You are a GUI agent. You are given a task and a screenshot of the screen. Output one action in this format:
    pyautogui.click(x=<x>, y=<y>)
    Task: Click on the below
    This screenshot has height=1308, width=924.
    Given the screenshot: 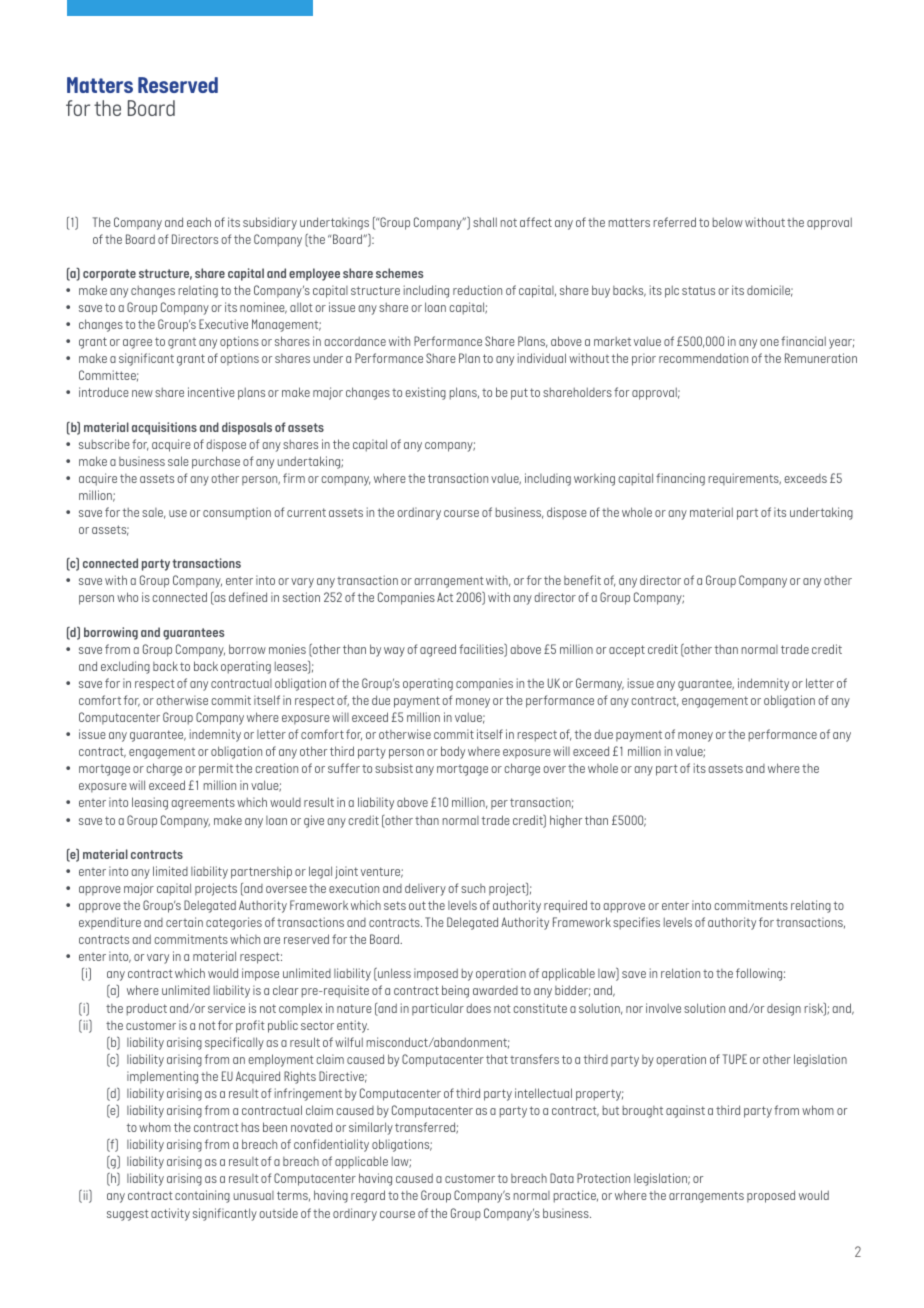 What is the action you would take?
    pyautogui.click(x=728, y=222)
